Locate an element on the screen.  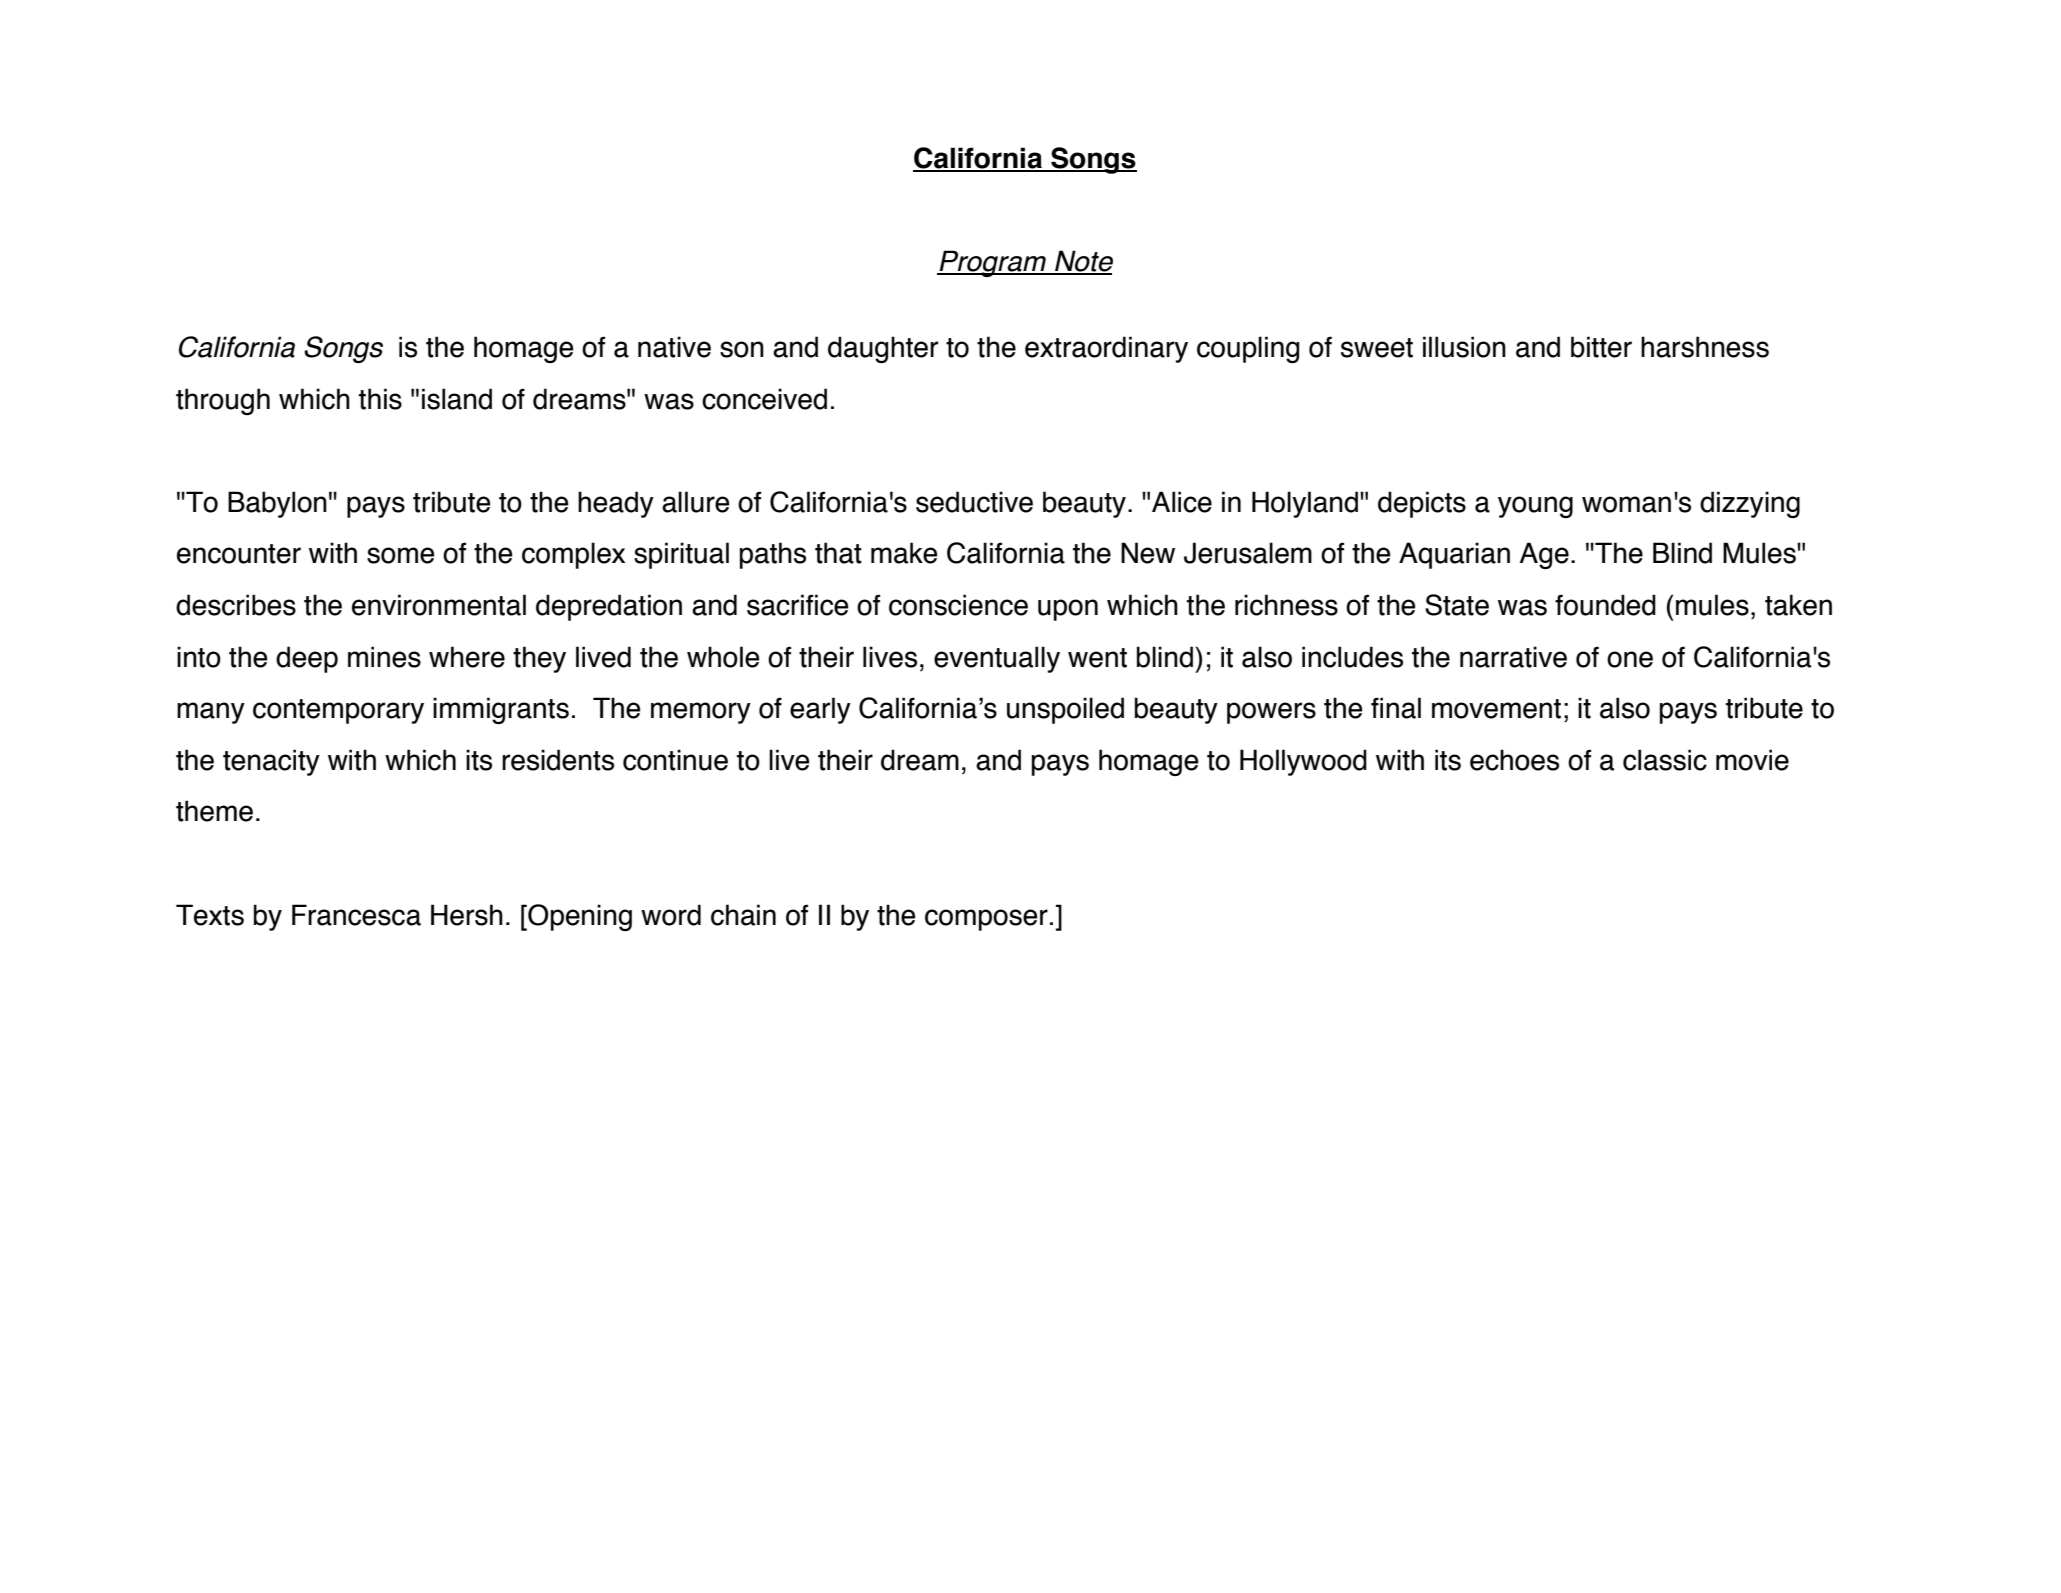
young is located at coordinates (1535, 507).
